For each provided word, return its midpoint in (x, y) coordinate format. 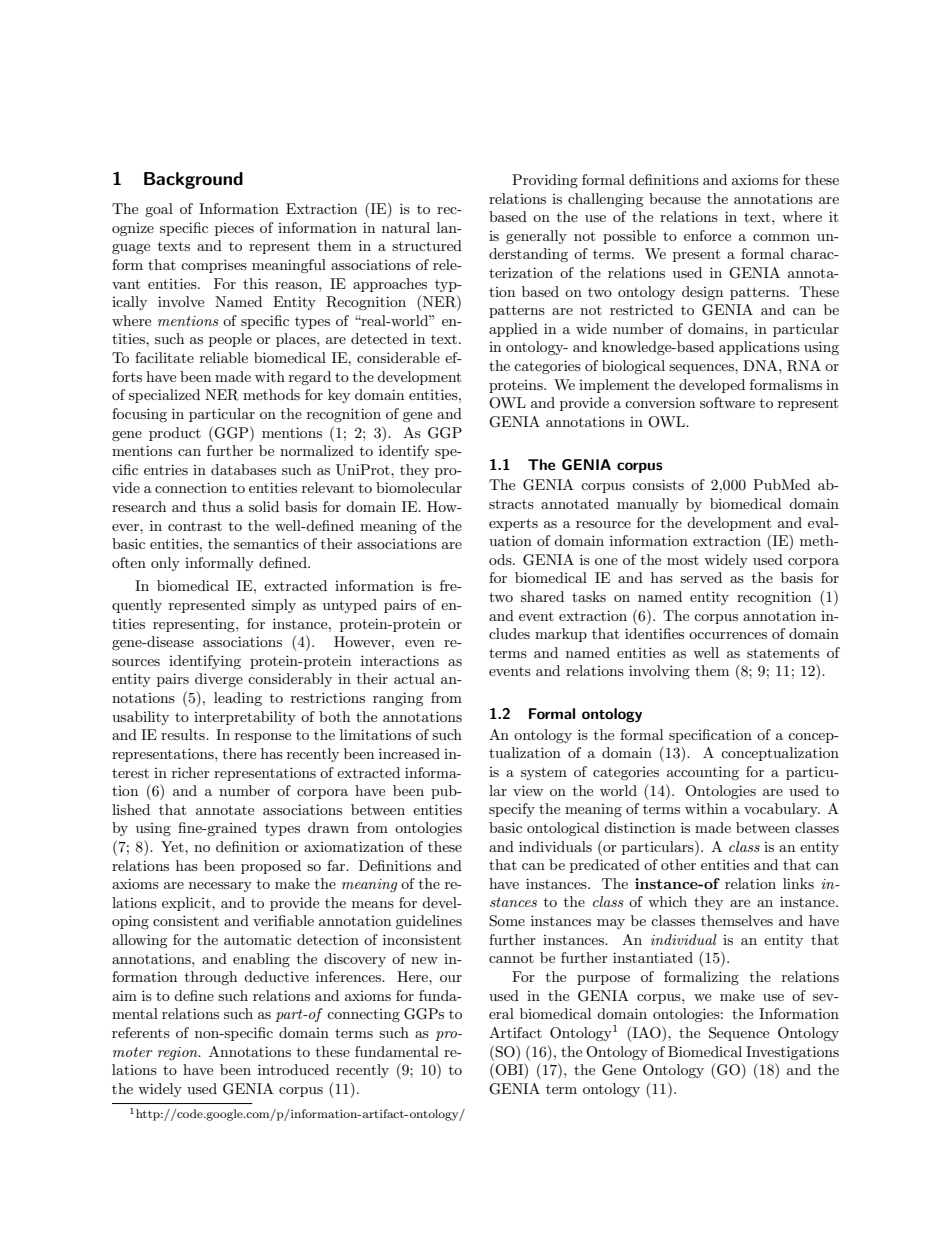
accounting (703, 773)
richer (191, 772)
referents (141, 1032)
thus (216, 506)
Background (193, 180)
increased (409, 753)
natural (406, 227)
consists (658, 484)
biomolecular (419, 487)
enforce (707, 235)
